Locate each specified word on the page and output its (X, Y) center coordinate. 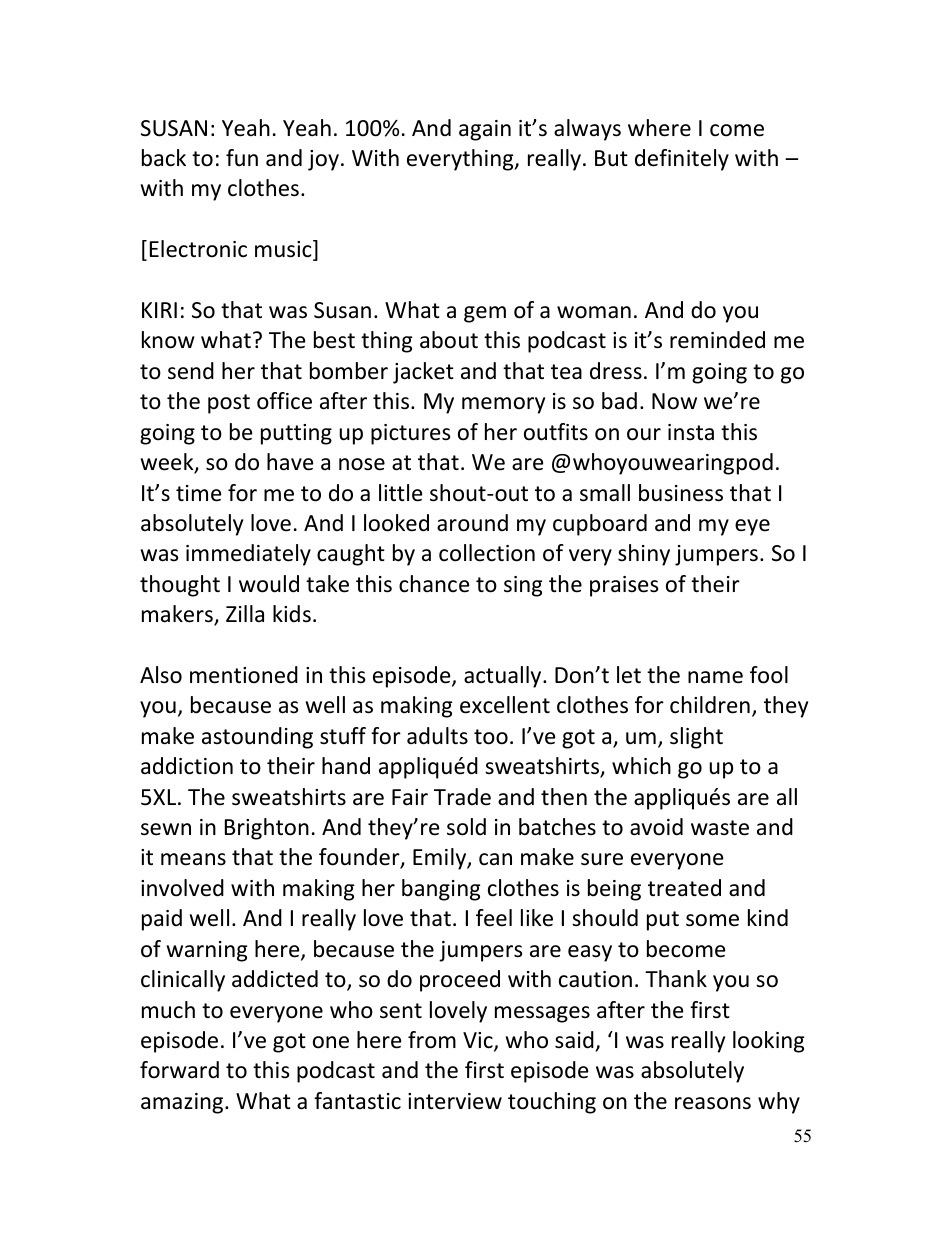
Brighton (267, 829)
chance (434, 584)
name (715, 677)
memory (503, 405)
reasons (713, 1103)
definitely (682, 160)
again (485, 130)
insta (691, 432)
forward (179, 1070)
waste (720, 828)
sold (466, 827)
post (229, 404)
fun (242, 158)
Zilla (245, 613)
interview (455, 1101)
